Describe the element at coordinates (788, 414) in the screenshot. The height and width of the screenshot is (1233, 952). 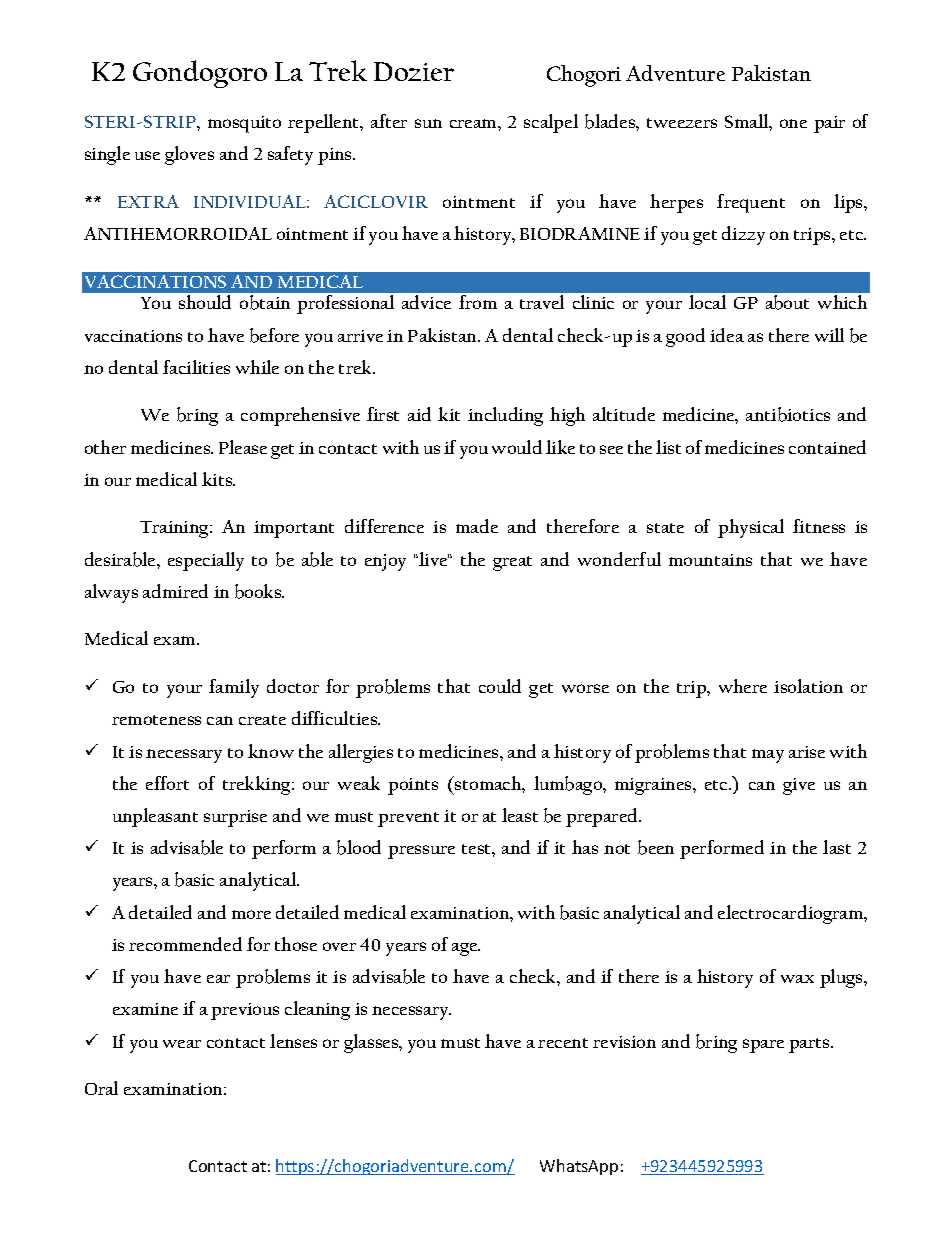
I see `antibiotics` at that location.
